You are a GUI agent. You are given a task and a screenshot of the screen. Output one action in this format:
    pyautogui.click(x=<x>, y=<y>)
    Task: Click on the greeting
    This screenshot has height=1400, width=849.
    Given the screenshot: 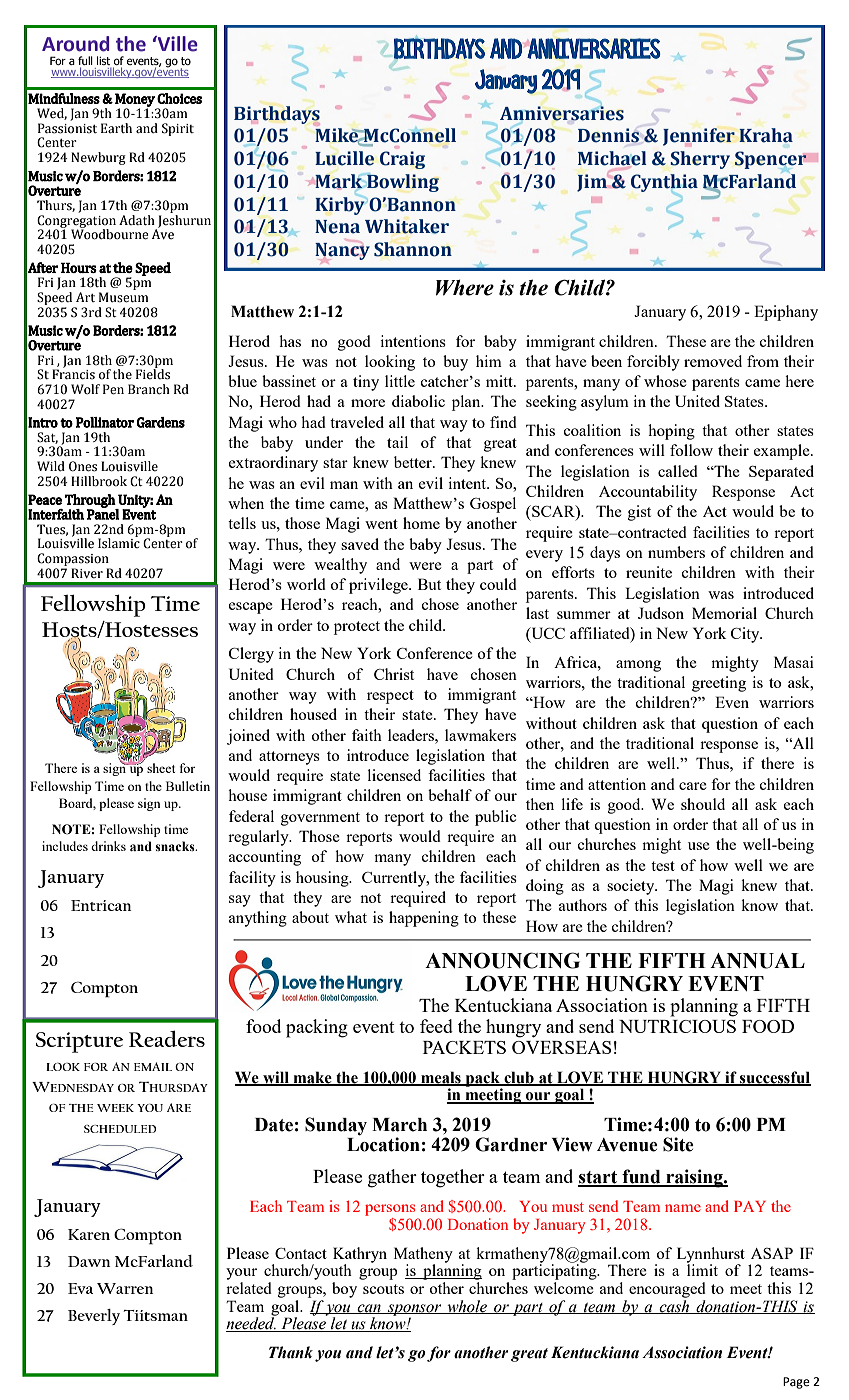 What is the action you would take?
    pyautogui.click(x=719, y=684)
